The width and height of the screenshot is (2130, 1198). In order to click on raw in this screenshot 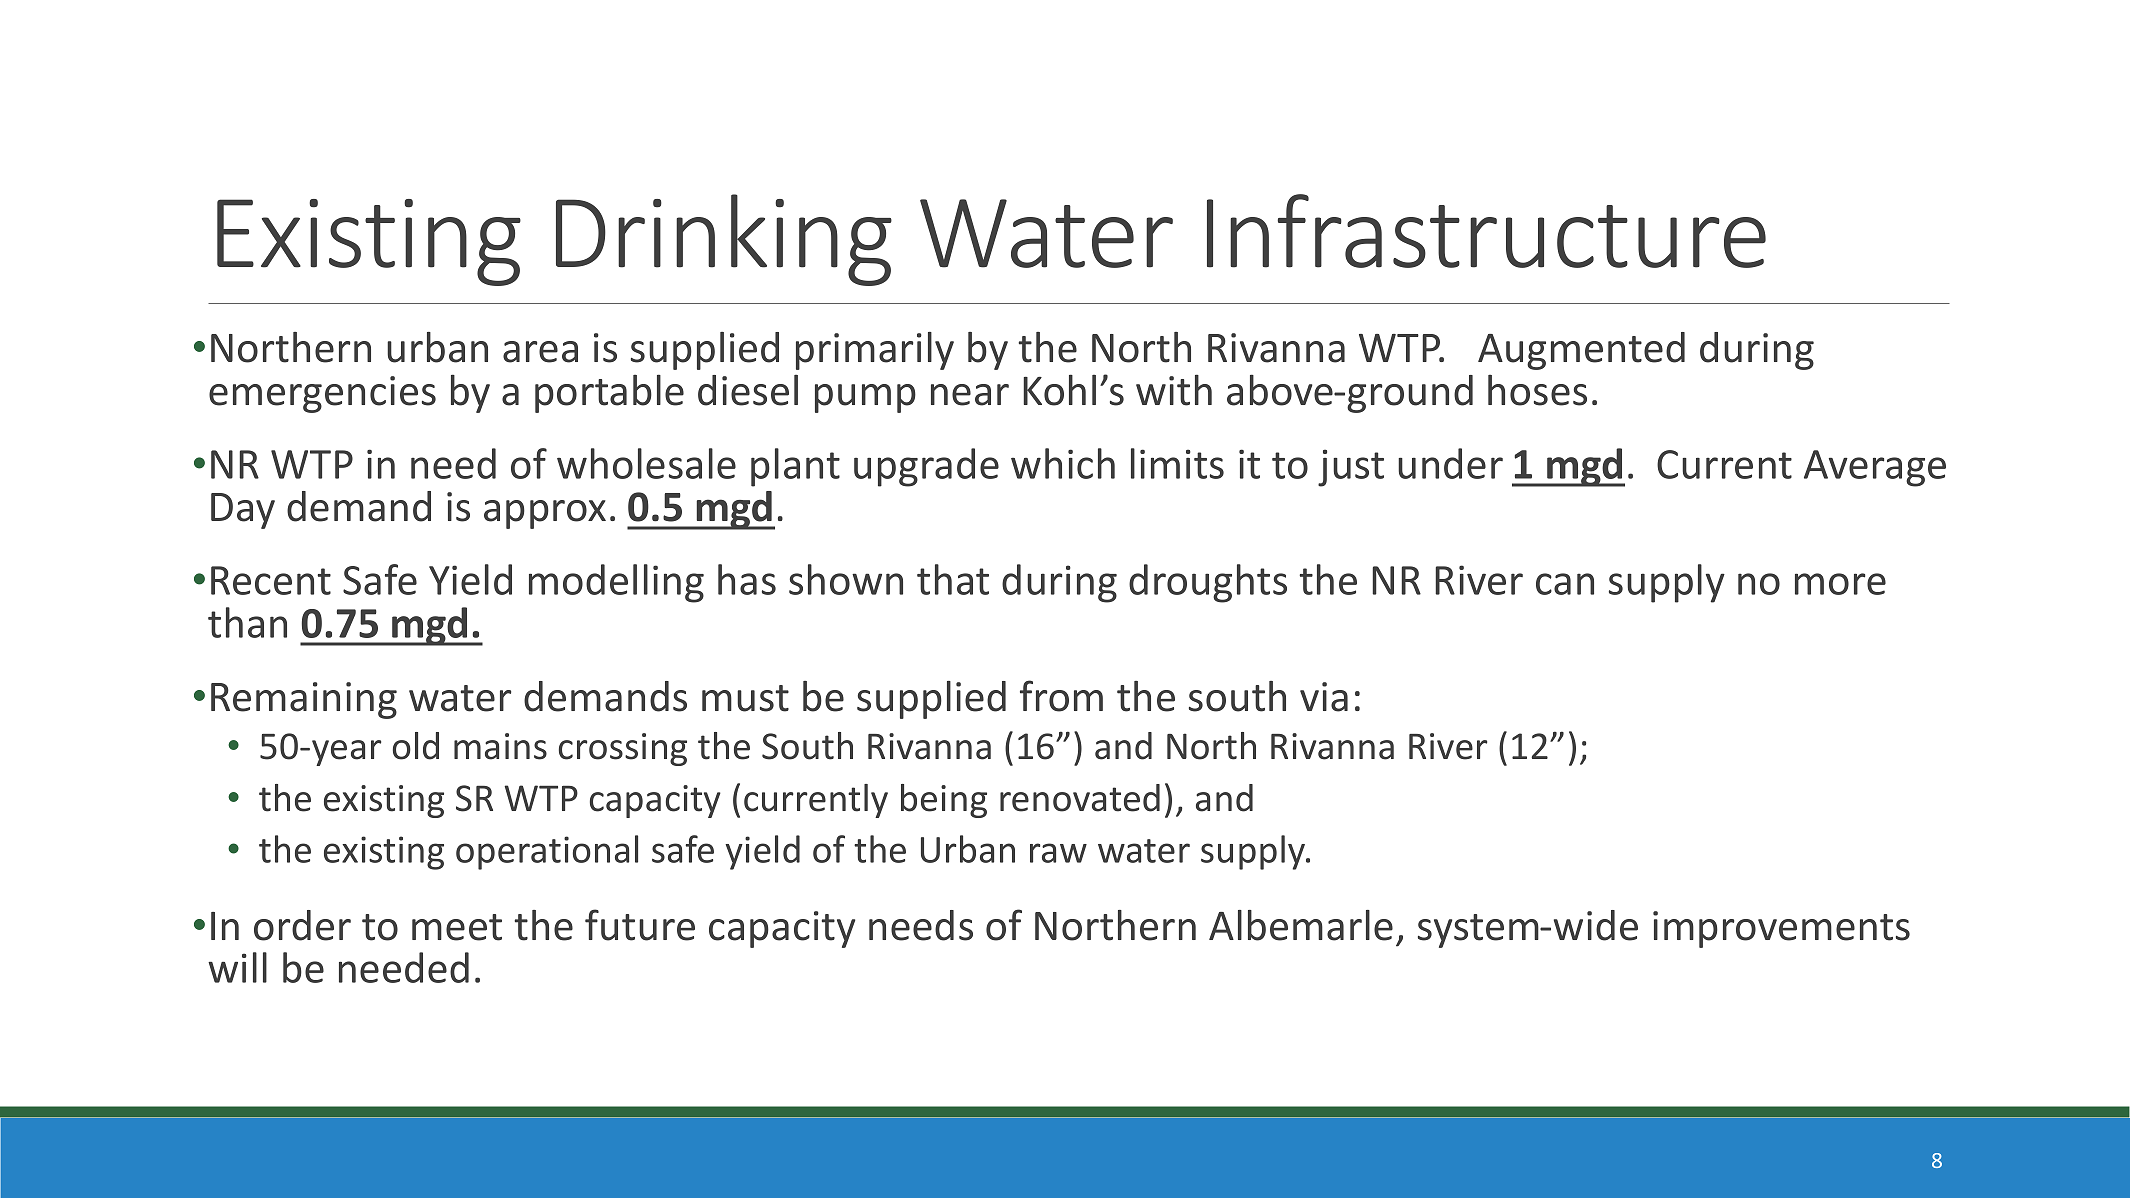, I will do `click(1058, 853)`.
